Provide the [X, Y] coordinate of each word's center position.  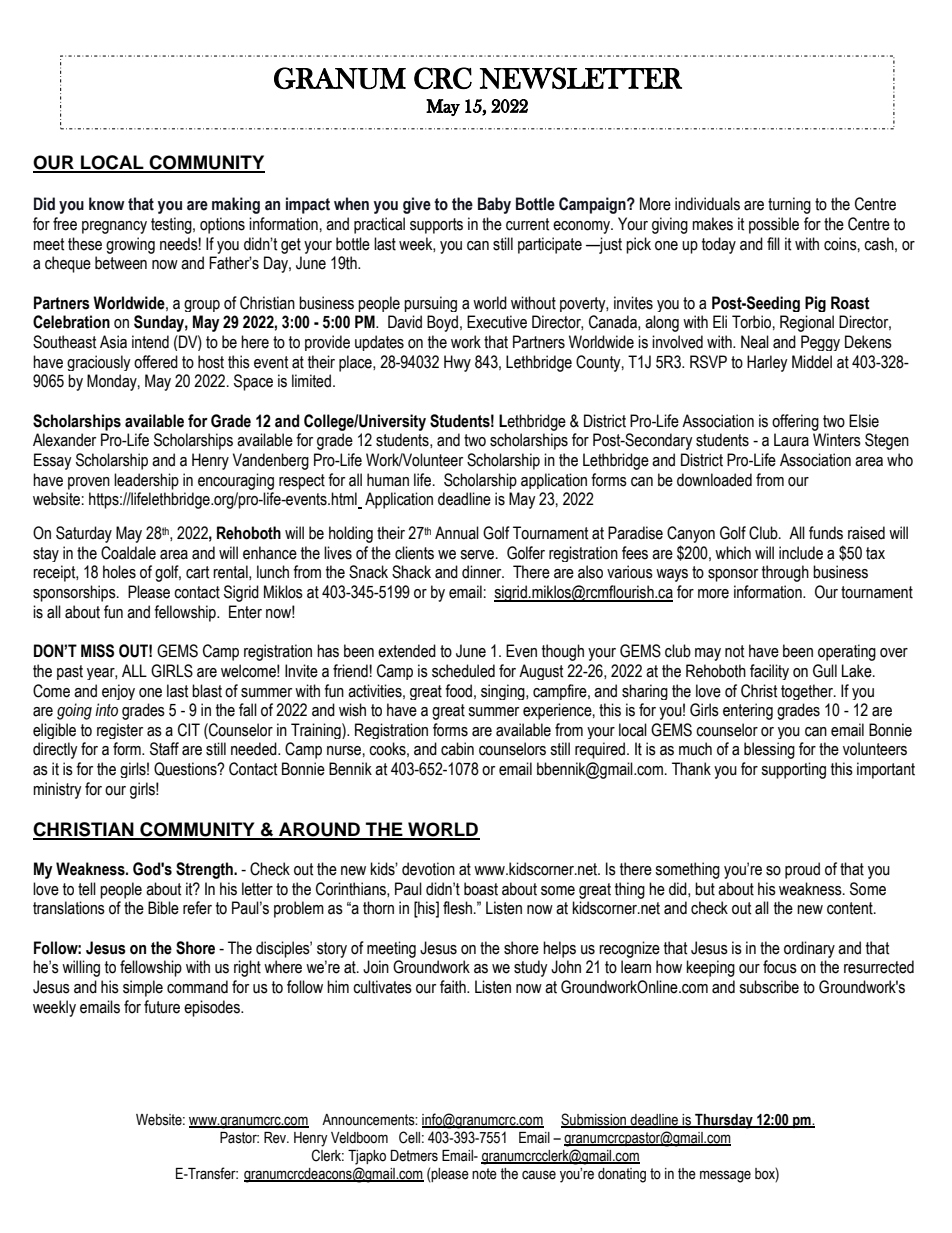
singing [504, 692]
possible [774, 225]
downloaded [714, 480]
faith [454, 987]
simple [143, 988]
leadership [146, 481]
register [120, 731]
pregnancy [114, 227]
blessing [769, 750]
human [388, 480]
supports [436, 226]
